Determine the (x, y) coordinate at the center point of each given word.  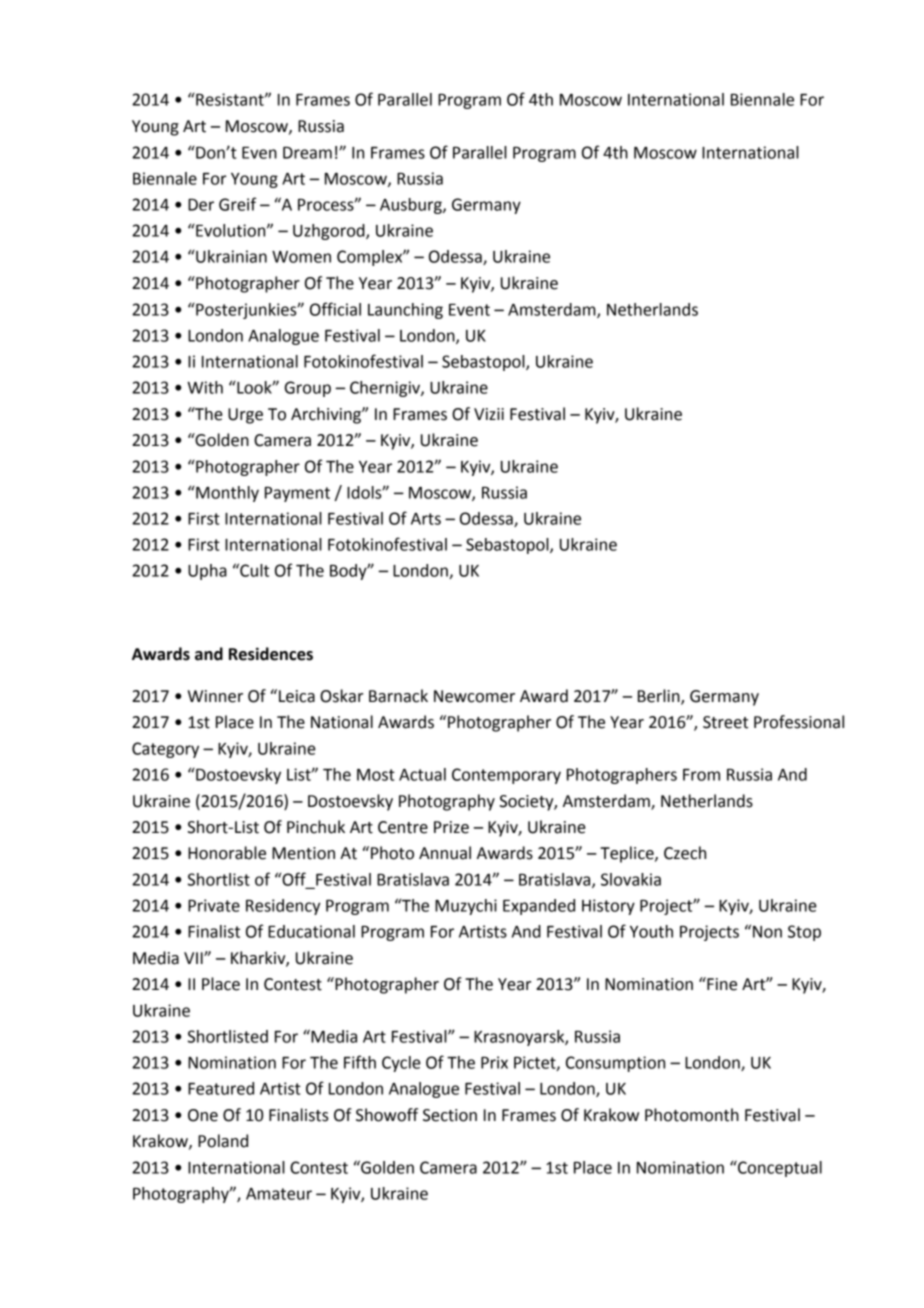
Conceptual (779, 1168)
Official (335, 309)
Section (450, 1115)
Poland (223, 1141)
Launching (405, 311)
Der (201, 205)
